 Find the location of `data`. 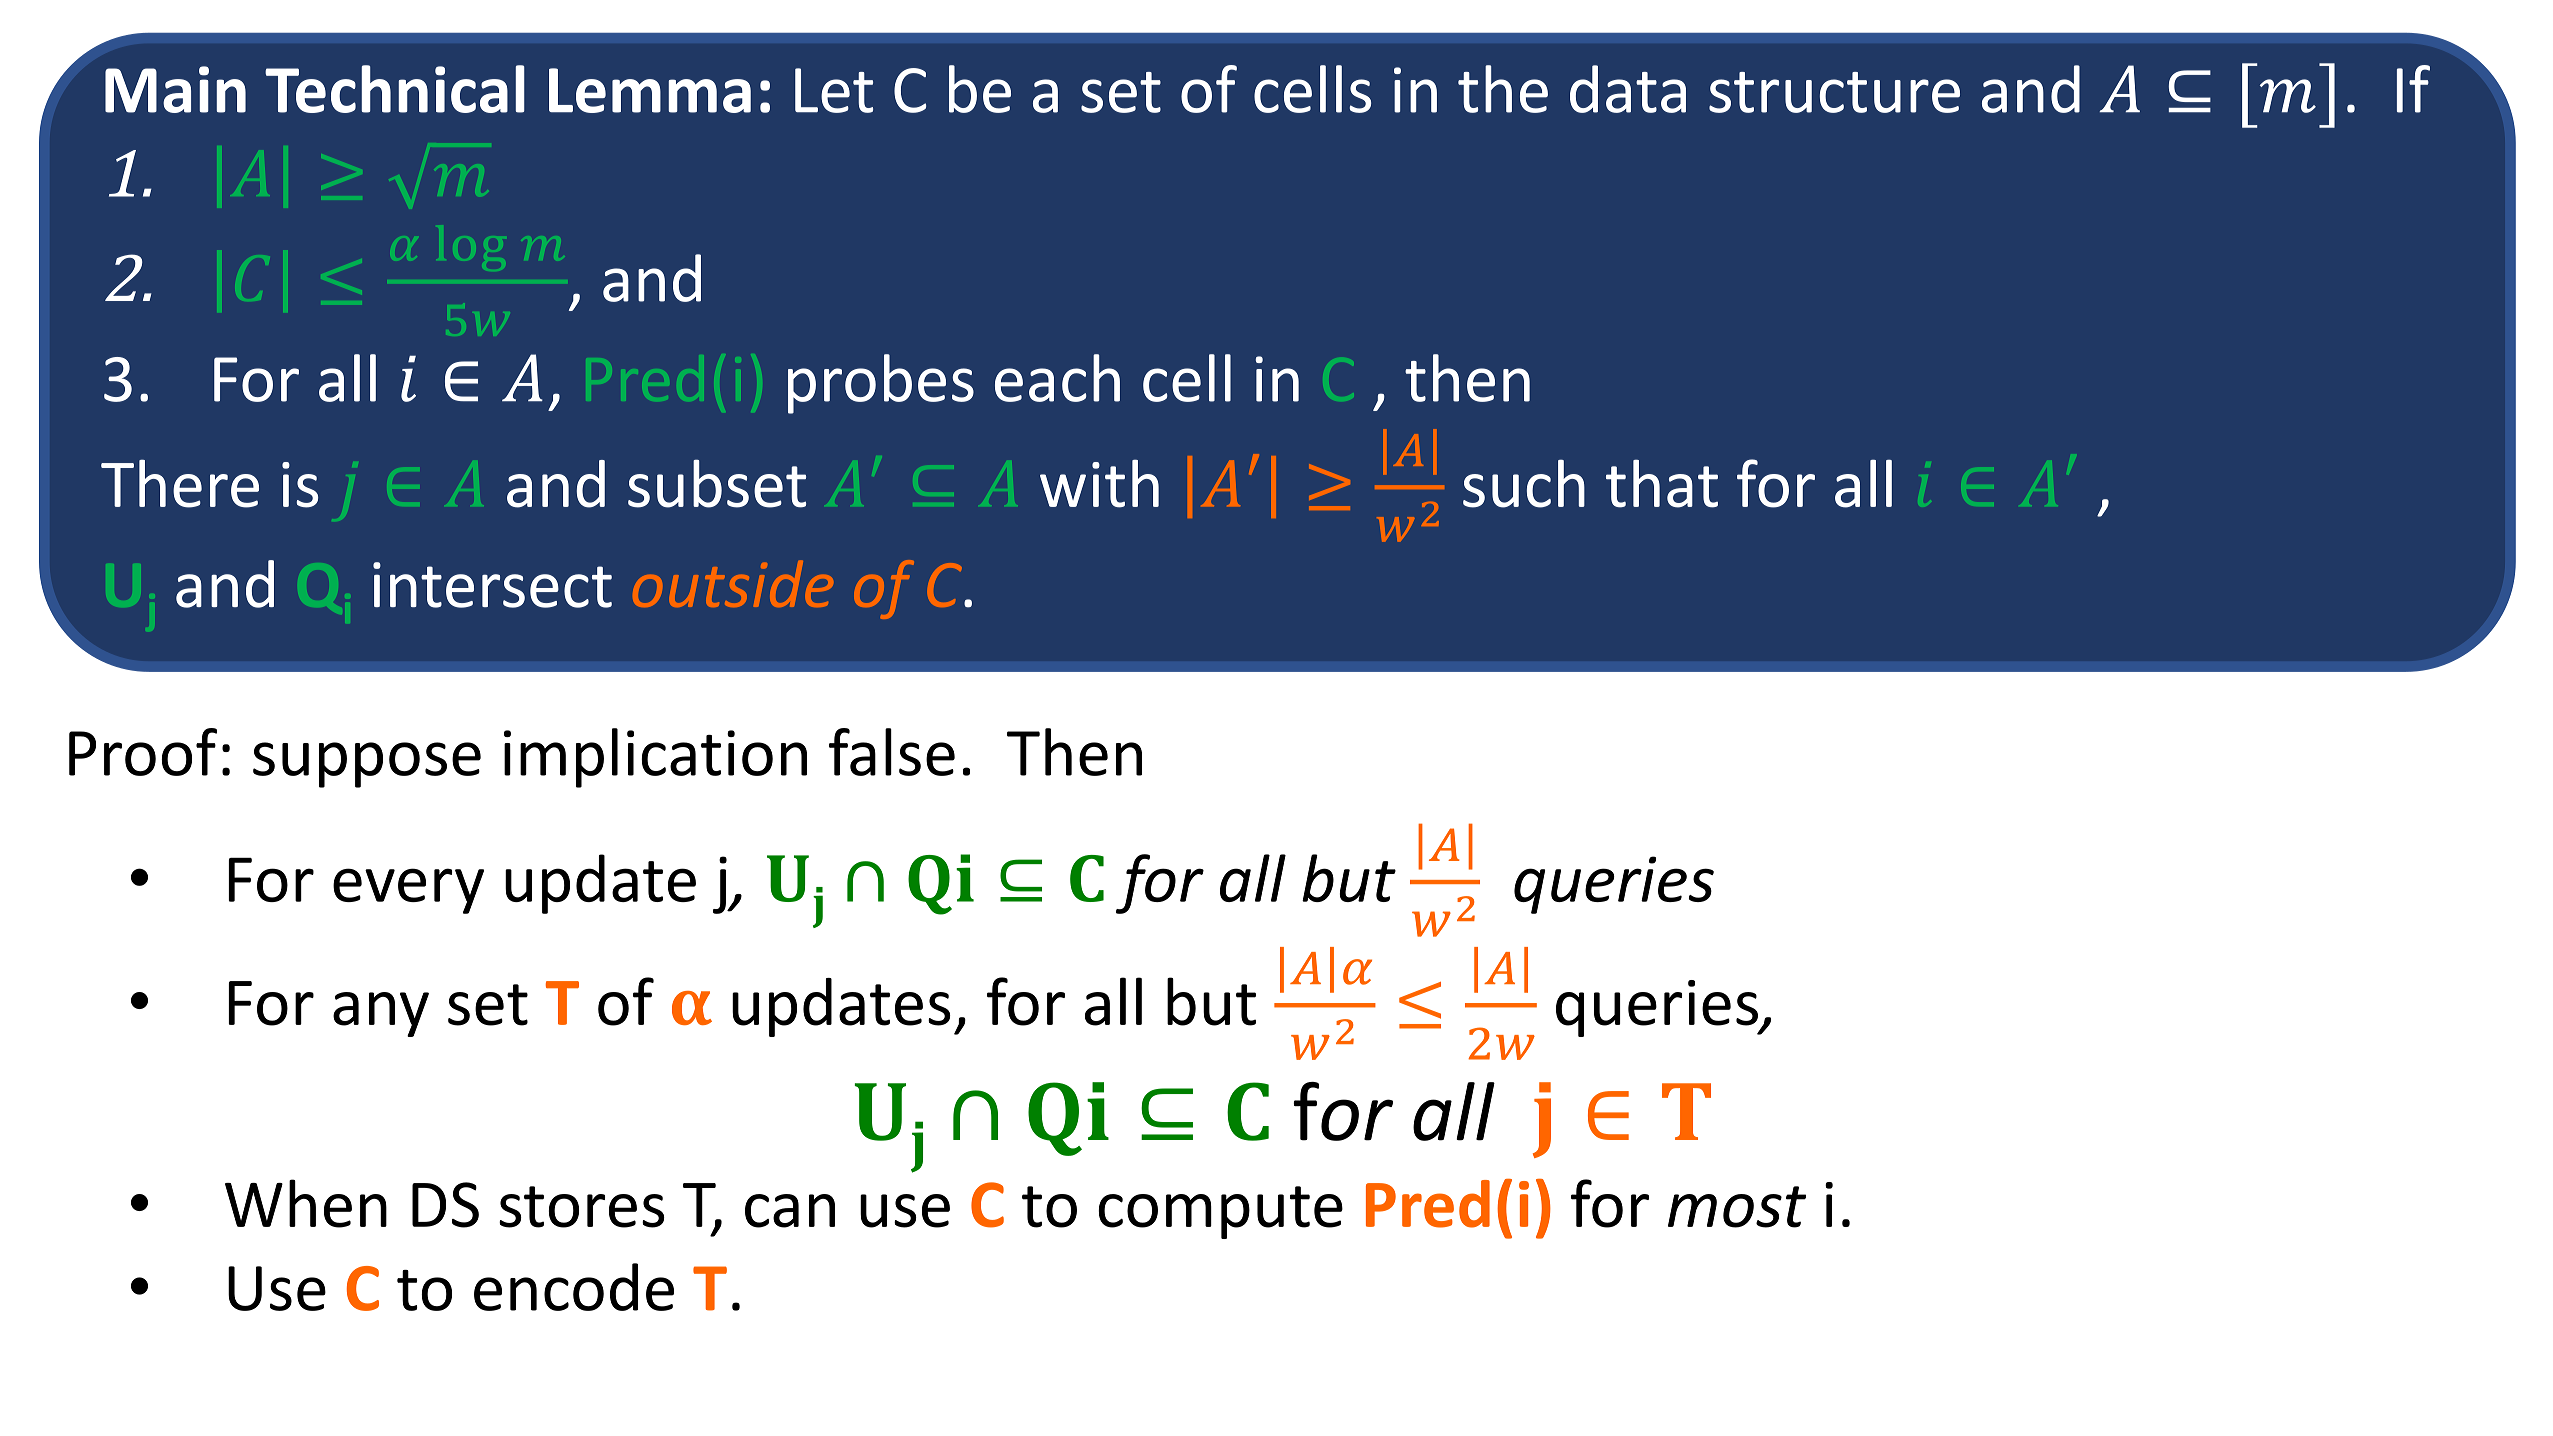

data is located at coordinates (1628, 89).
